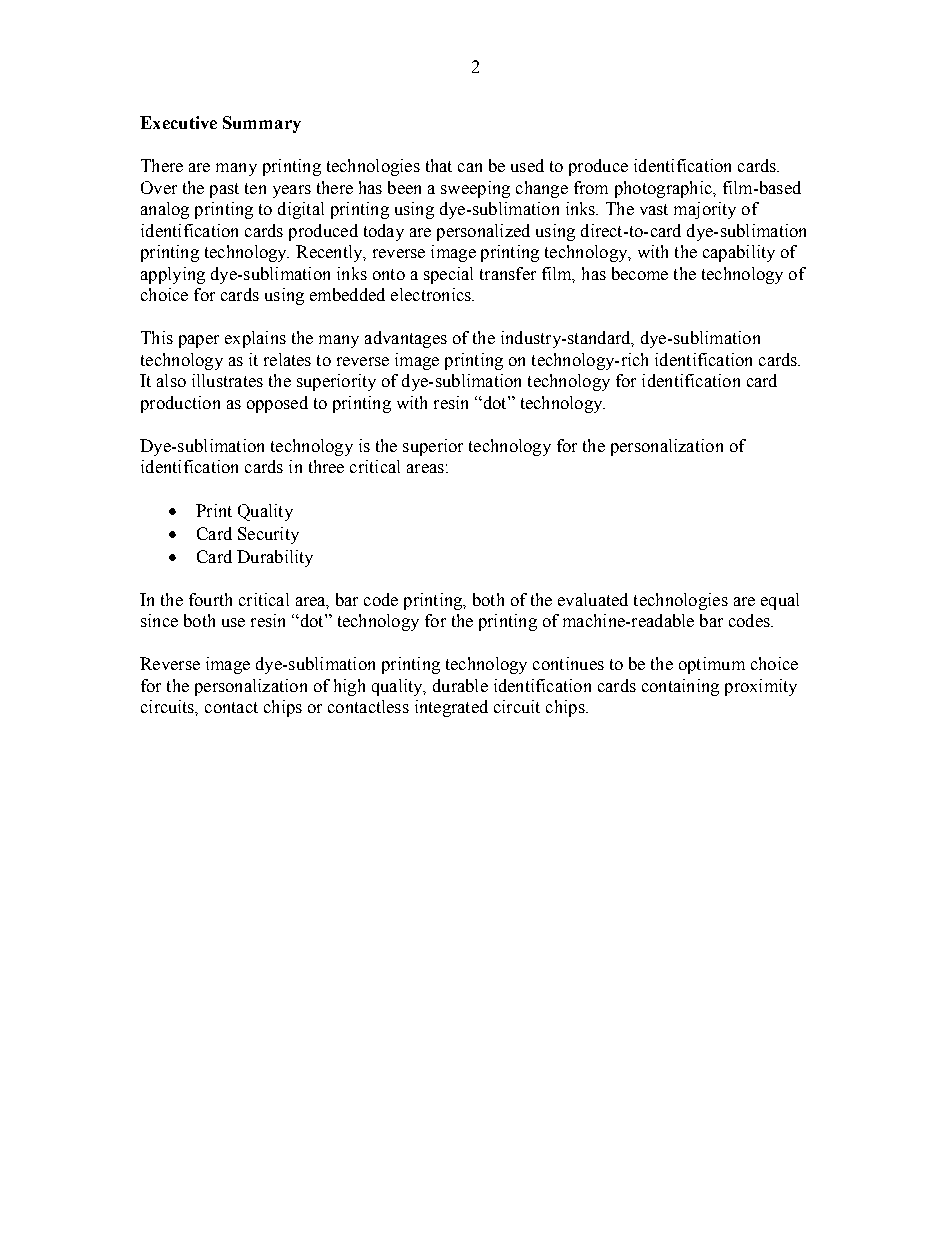  What do you see at coordinates (680, 687) in the screenshot?
I see `containing` at bounding box center [680, 687].
